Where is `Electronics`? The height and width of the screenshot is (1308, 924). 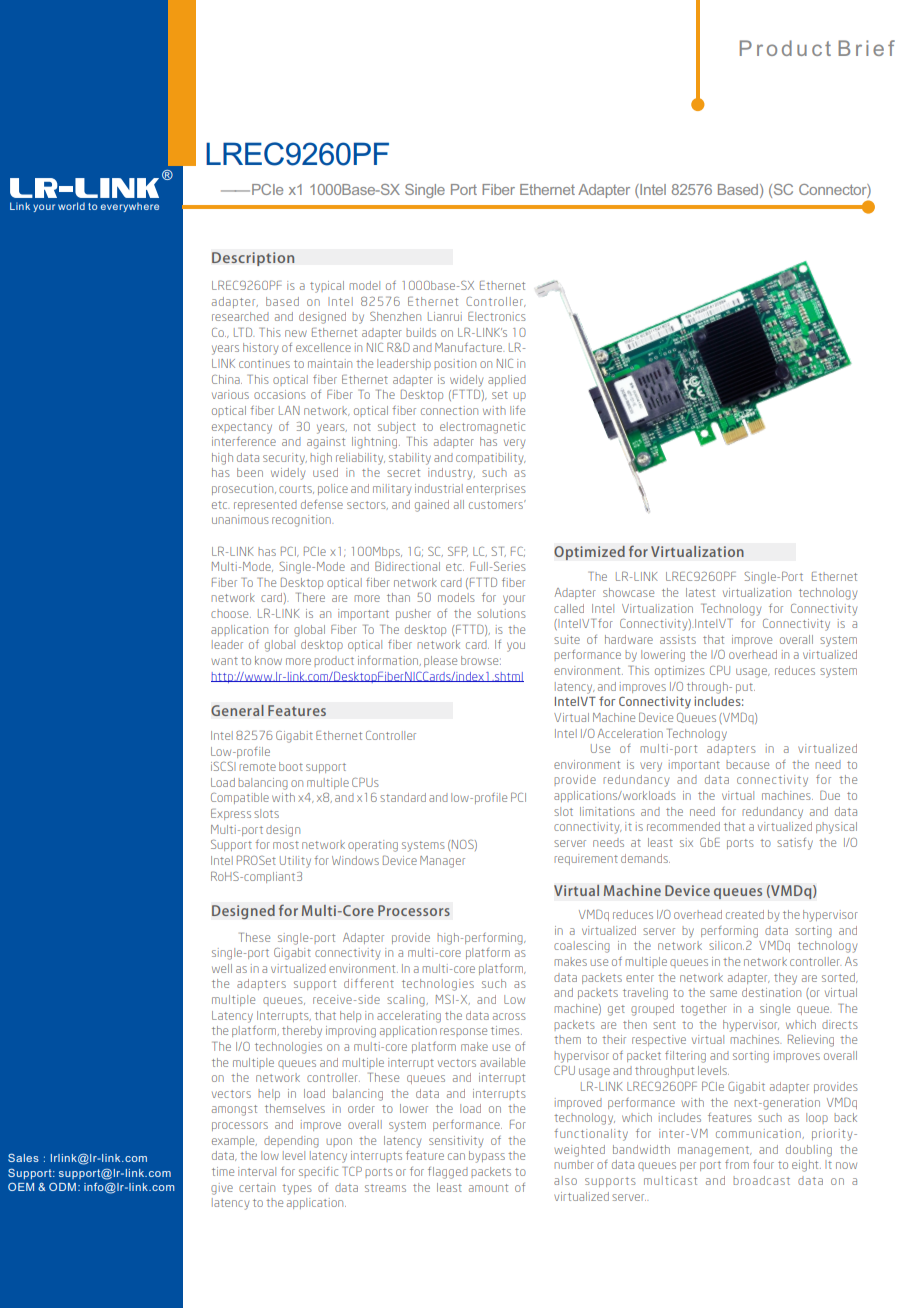
Electronics is located at coordinates (497, 316).
